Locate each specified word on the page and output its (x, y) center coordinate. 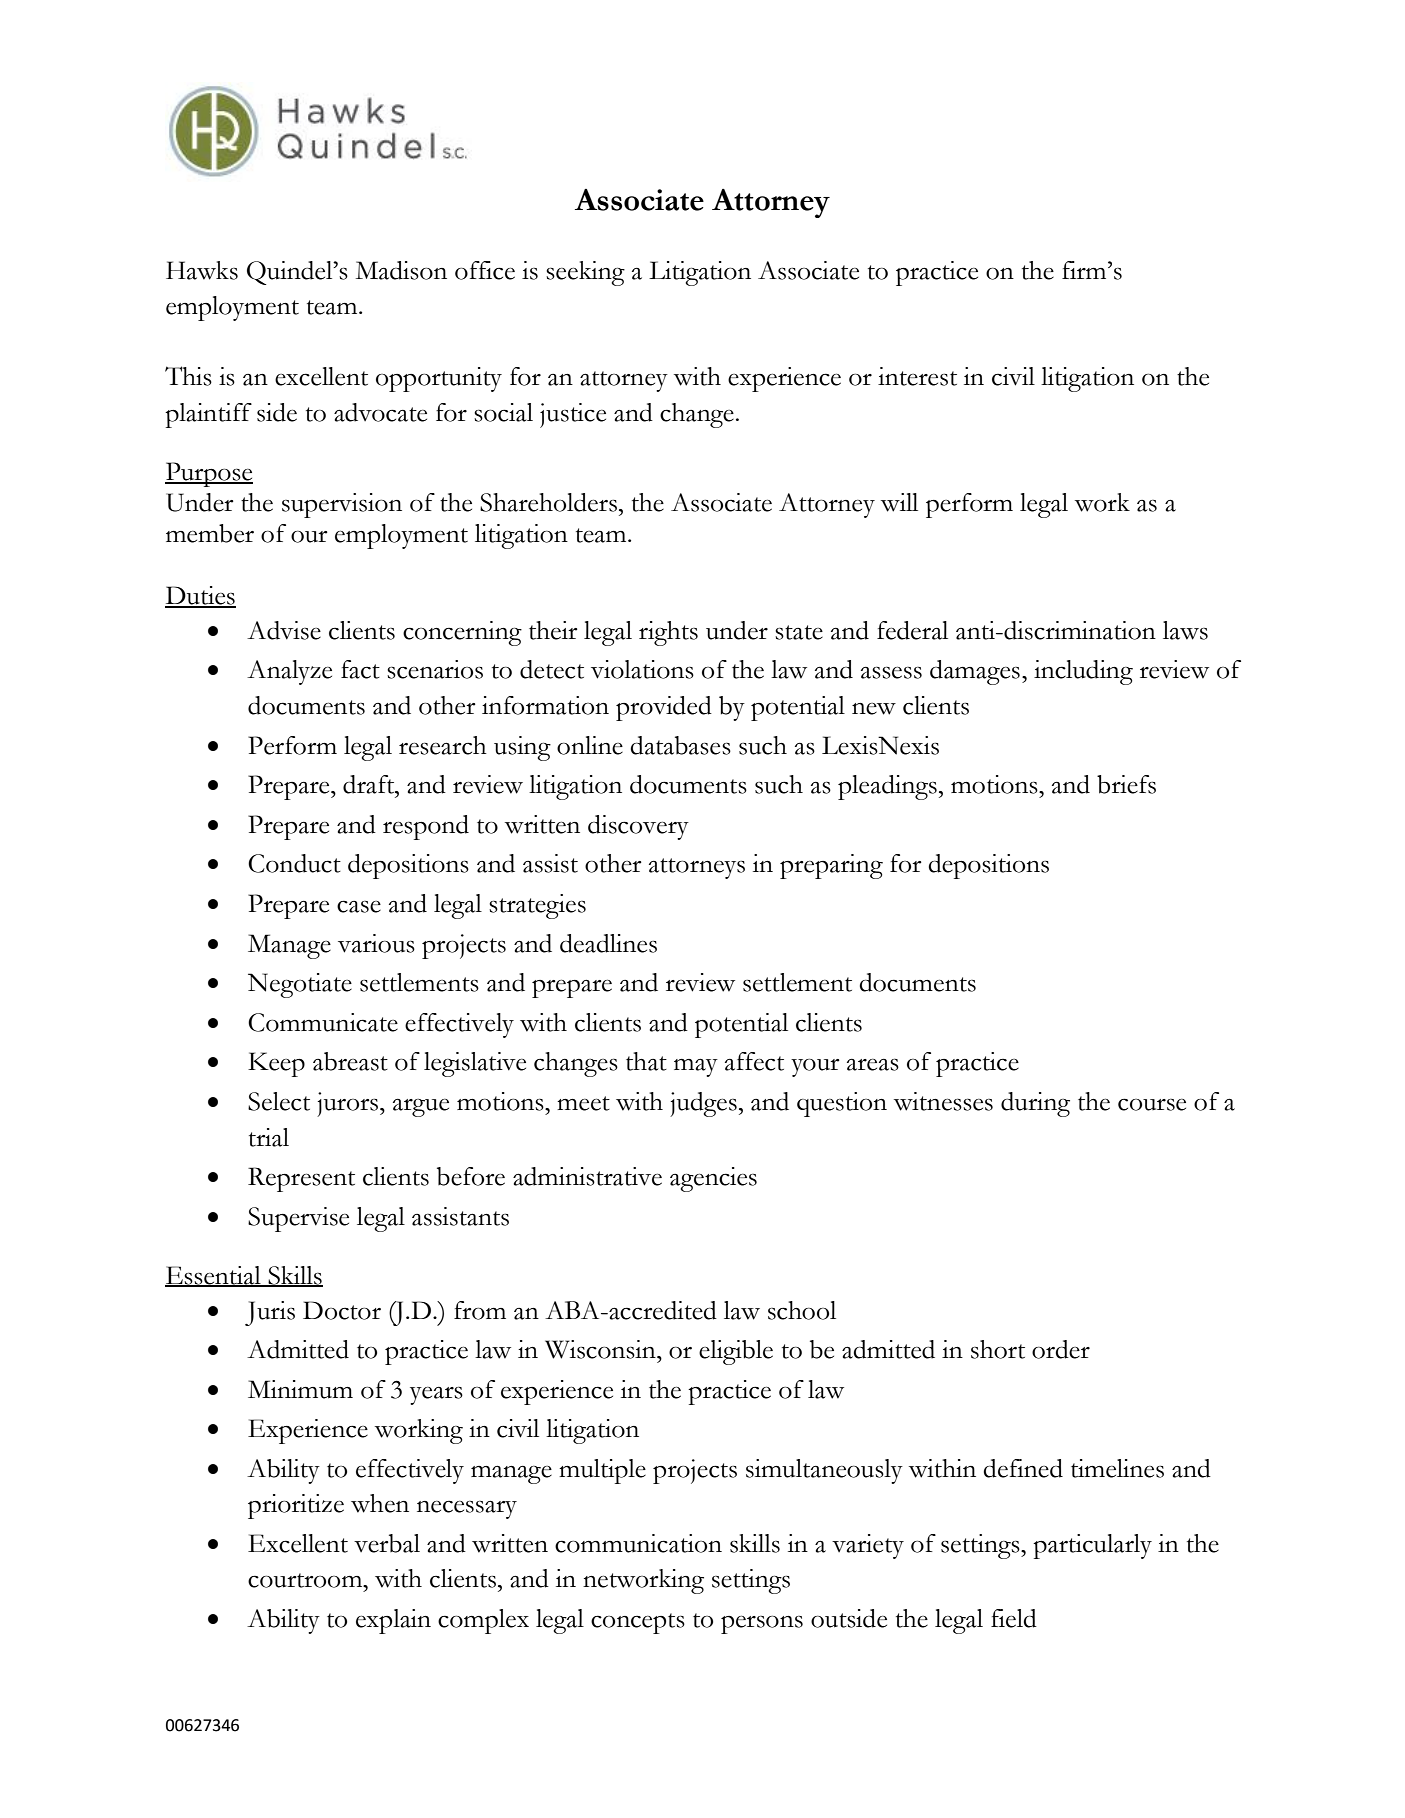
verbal (387, 1543)
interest (917, 376)
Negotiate (300, 985)
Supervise (298, 1219)
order (1061, 1349)
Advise (284, 630)
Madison (401, 270)
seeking (585, 273)
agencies (713, 1179)
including (1083, 672)
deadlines (608, 943)
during (1035, 1104)
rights (668, 633)
